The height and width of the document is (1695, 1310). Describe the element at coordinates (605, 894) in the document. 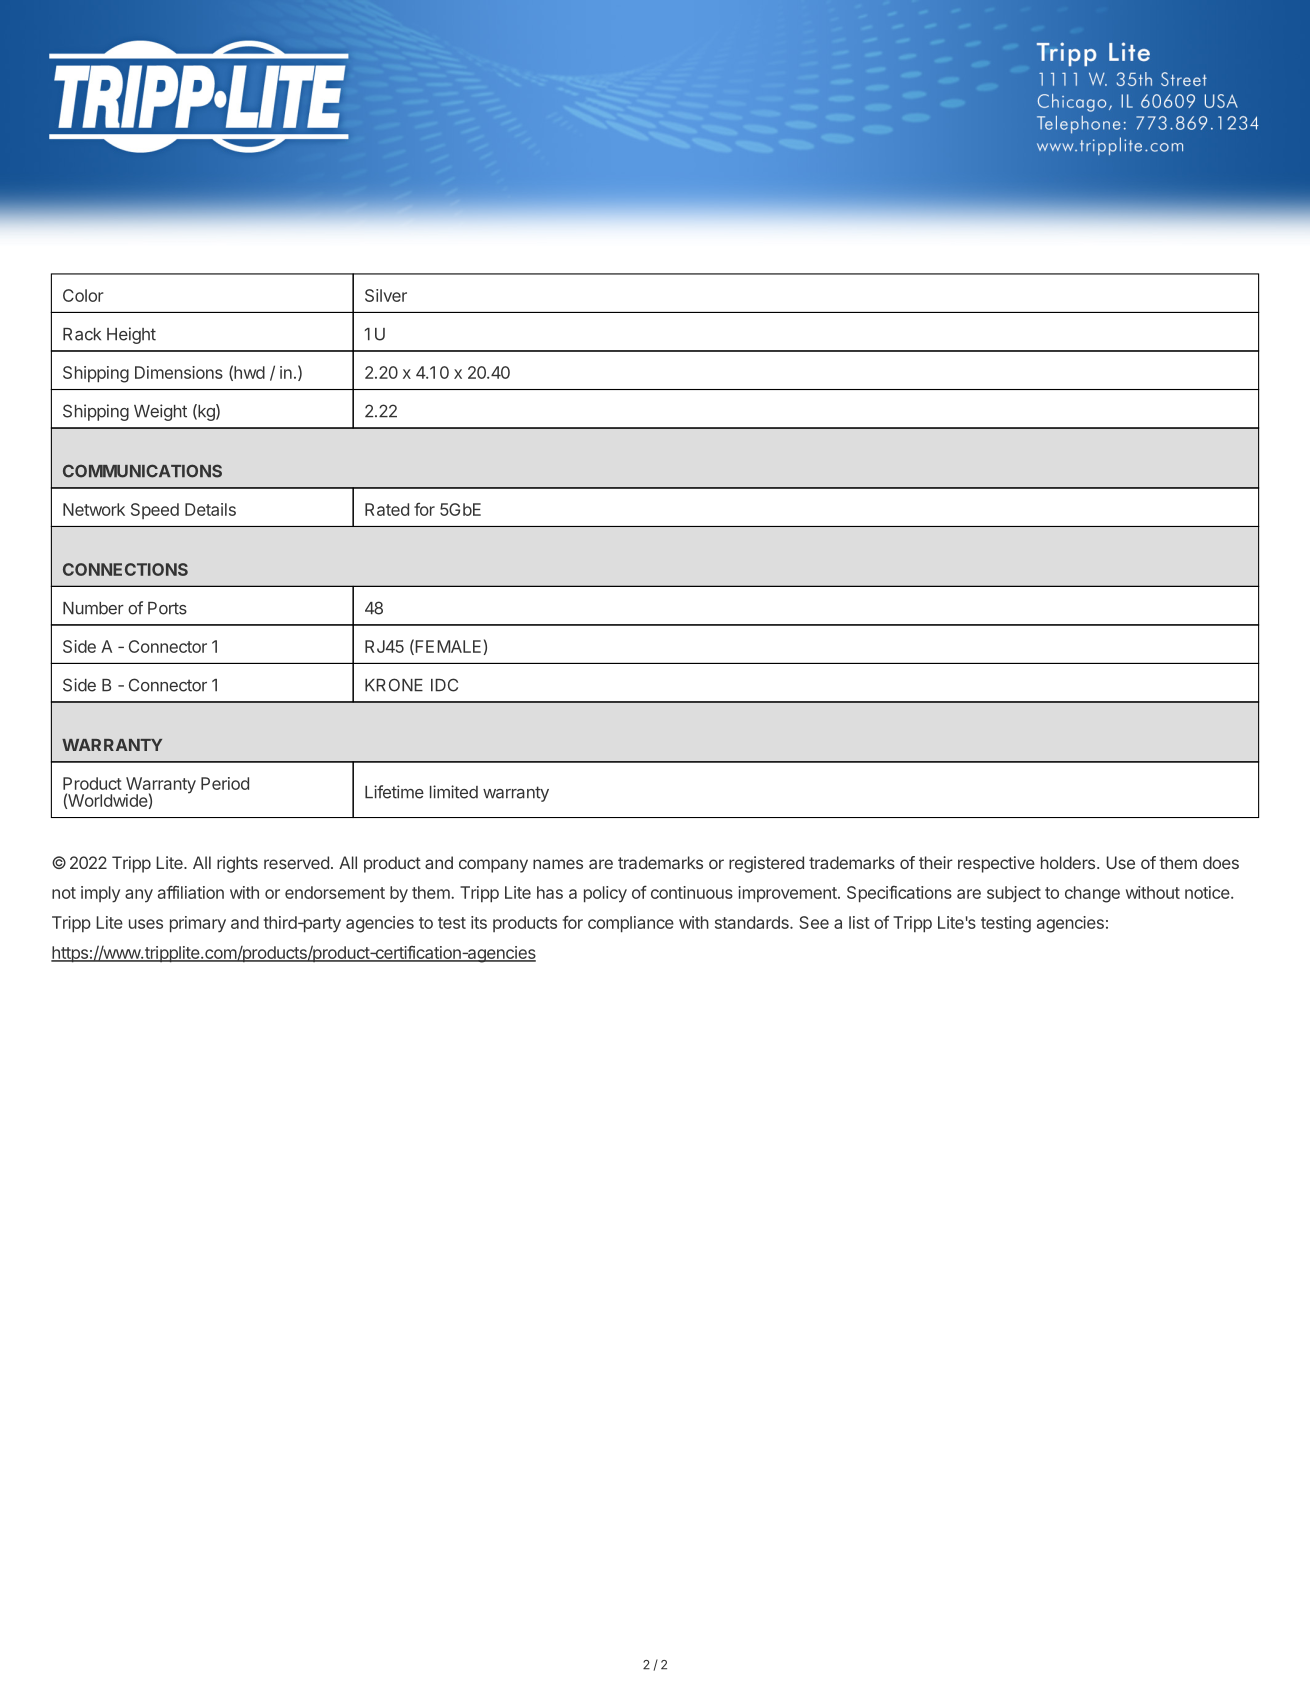

I see `policy` at that location.
